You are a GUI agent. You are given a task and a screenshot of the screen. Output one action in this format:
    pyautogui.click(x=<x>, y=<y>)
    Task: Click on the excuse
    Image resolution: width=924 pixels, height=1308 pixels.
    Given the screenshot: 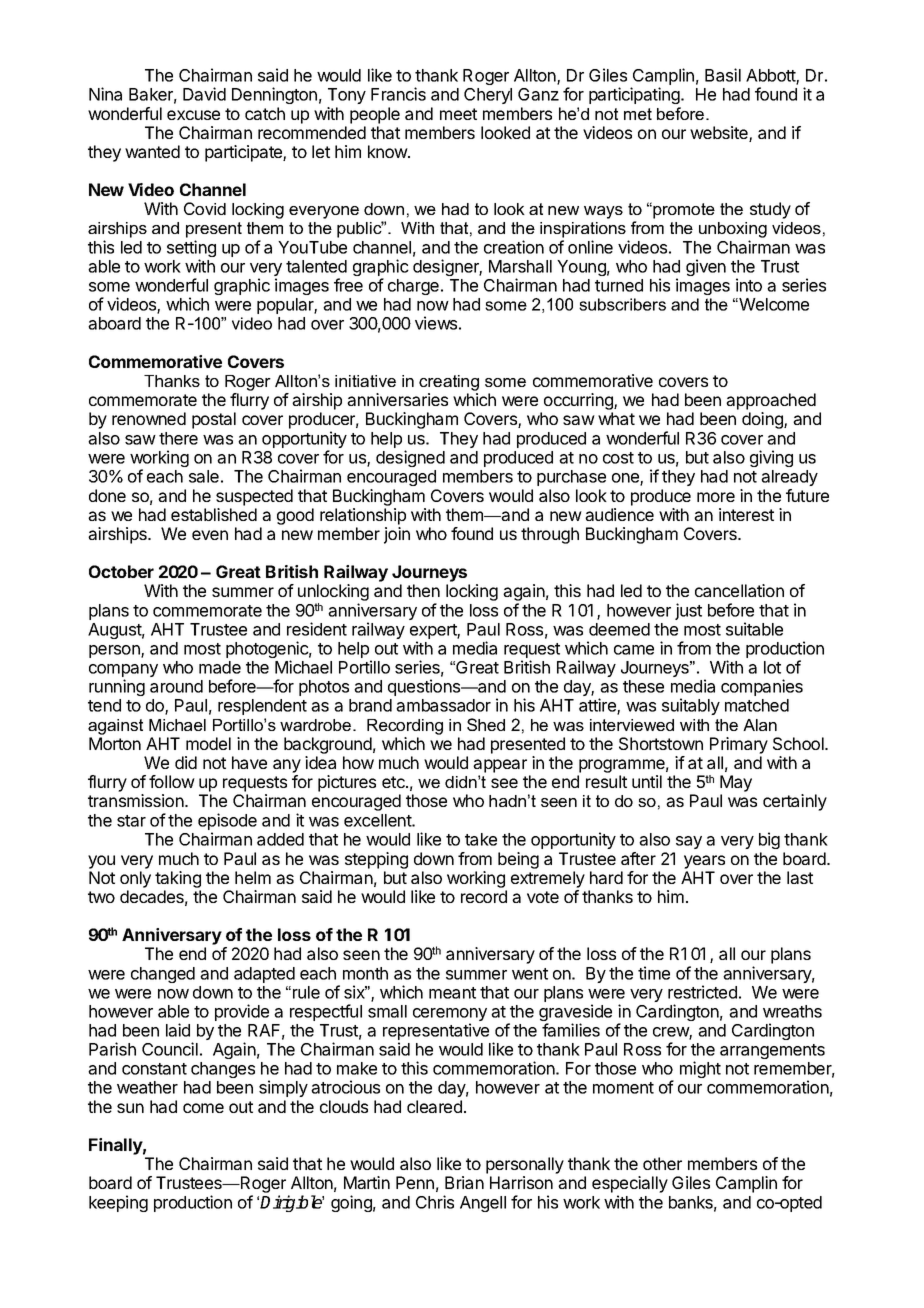 What is the action you would take?
    pyautogui.click(x=193, y=115)
